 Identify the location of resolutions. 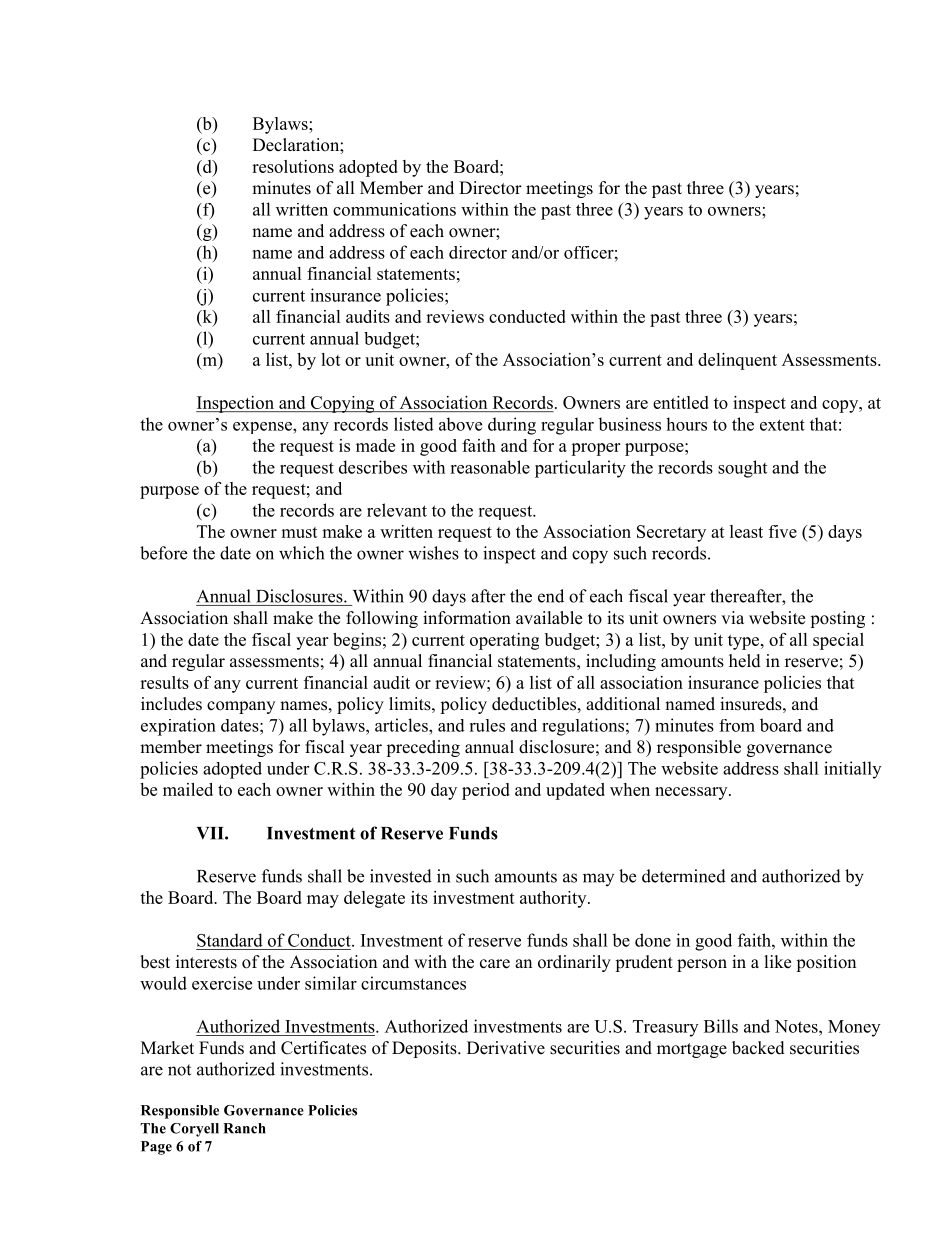
(293, 166).
